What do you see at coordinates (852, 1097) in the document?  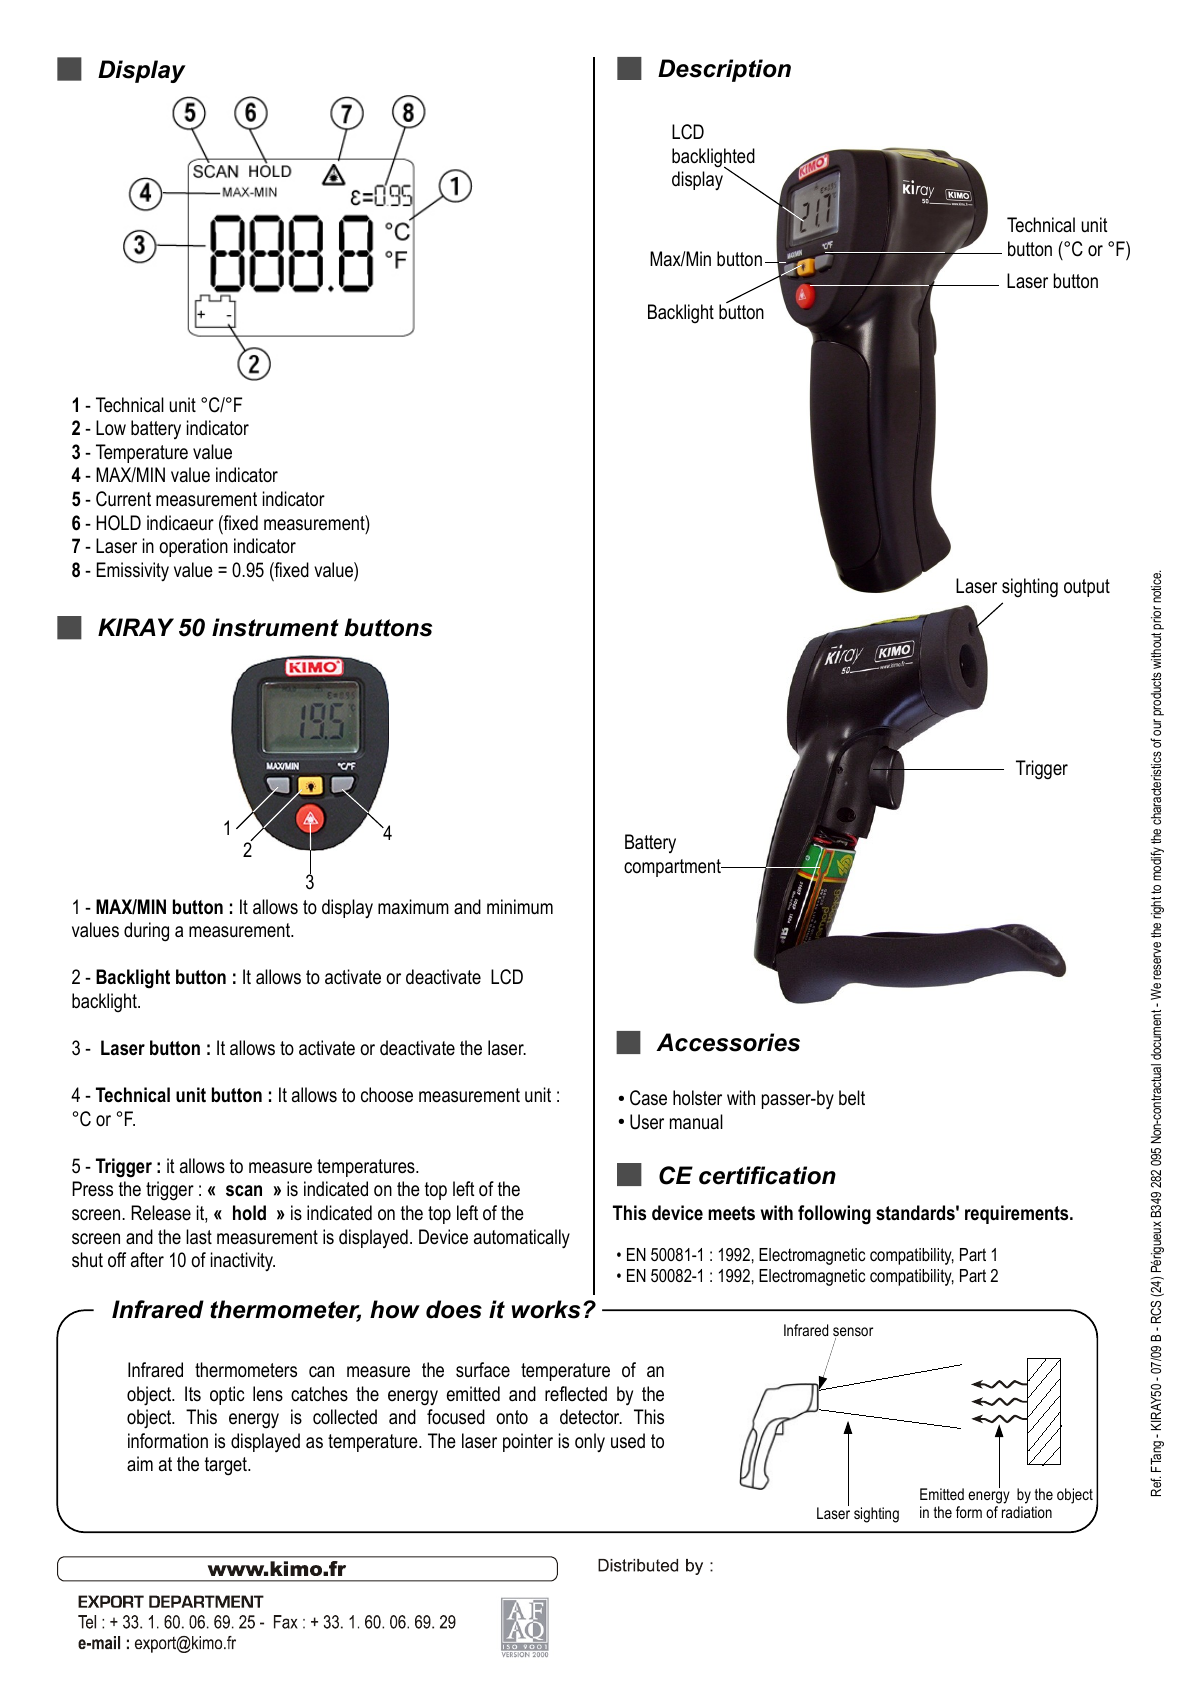 I see `belt` at bounding box center [852, 1097].
